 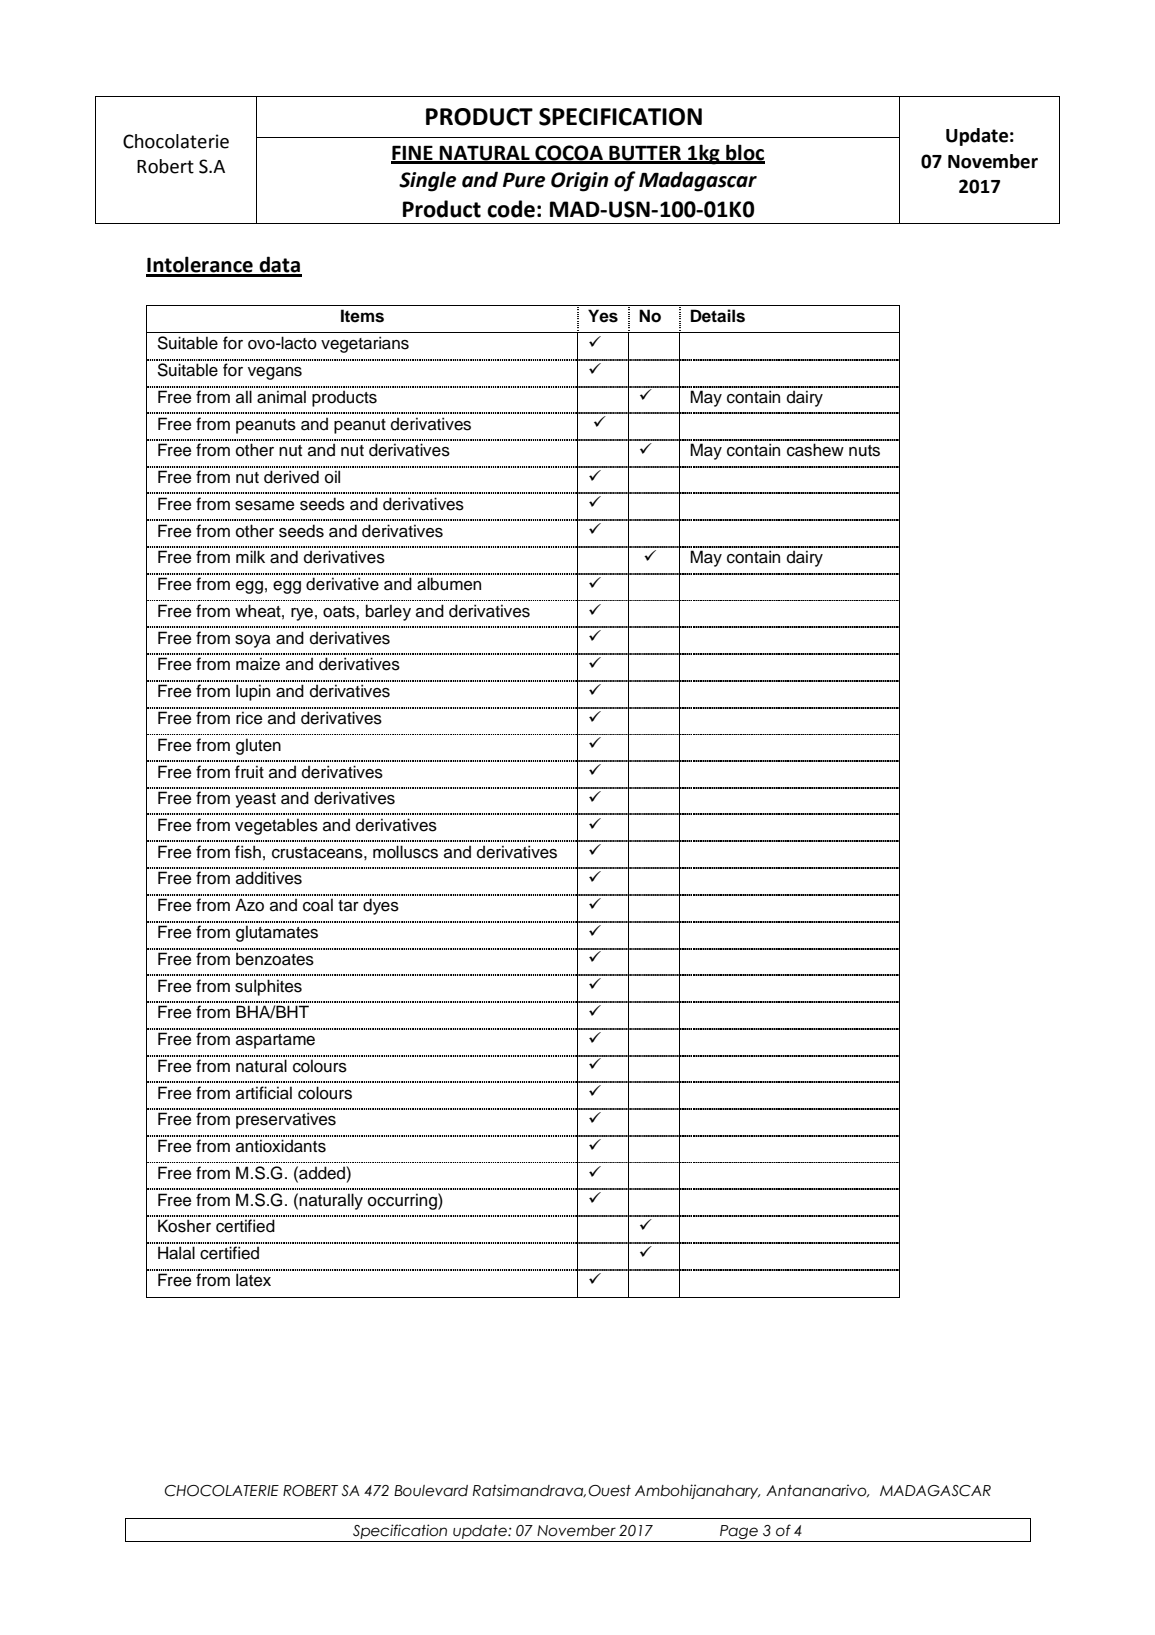 I want to click on molluscs, so click(x=405, y=852).
